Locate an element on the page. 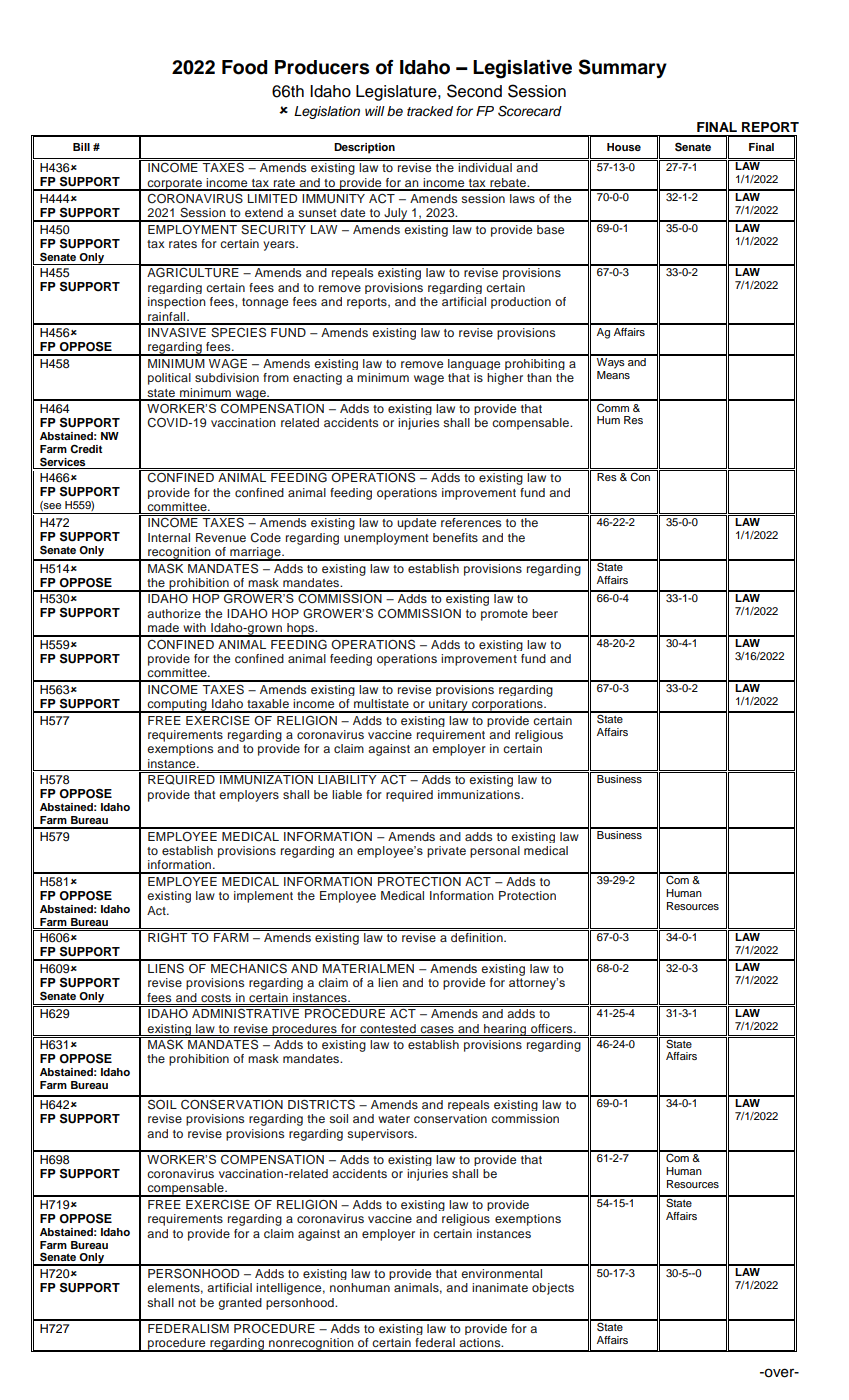 This page has width=849, height=1400. will is located at coordinates (375, 111).
